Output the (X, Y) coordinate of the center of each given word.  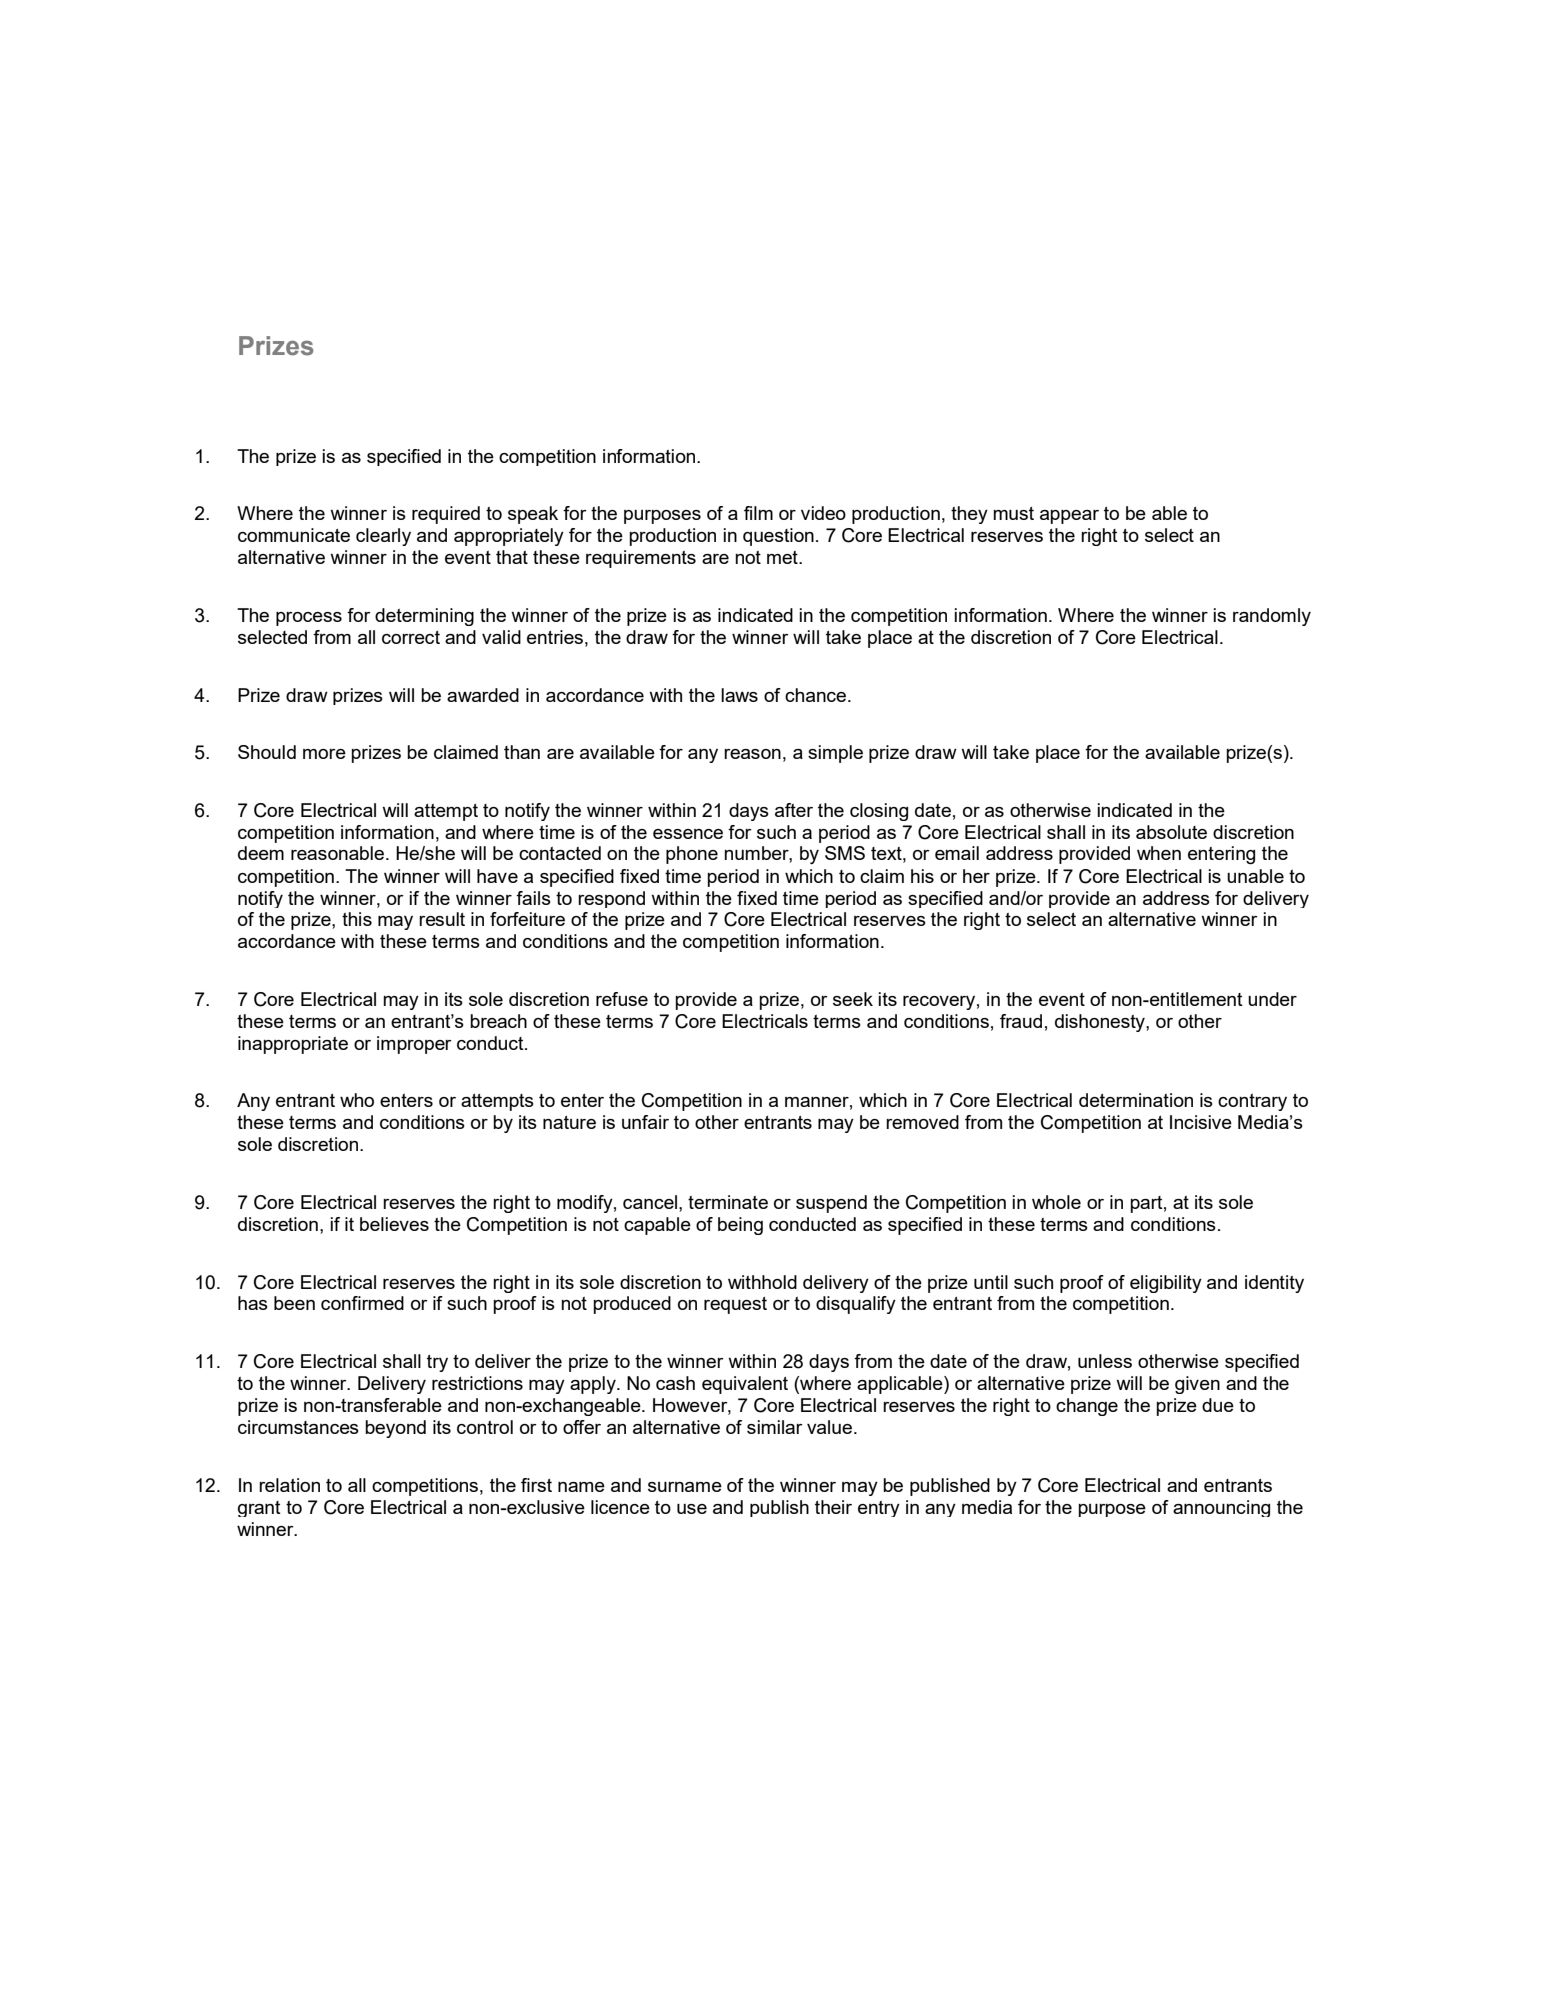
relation (289, 1485)
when (1159, 853)
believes (394, 1224)
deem (261, 853)
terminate (728, 1202)
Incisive (1201, 1122)
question (778, 537)
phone (692, 855)
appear (1069, 517)
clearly (383, 537)
